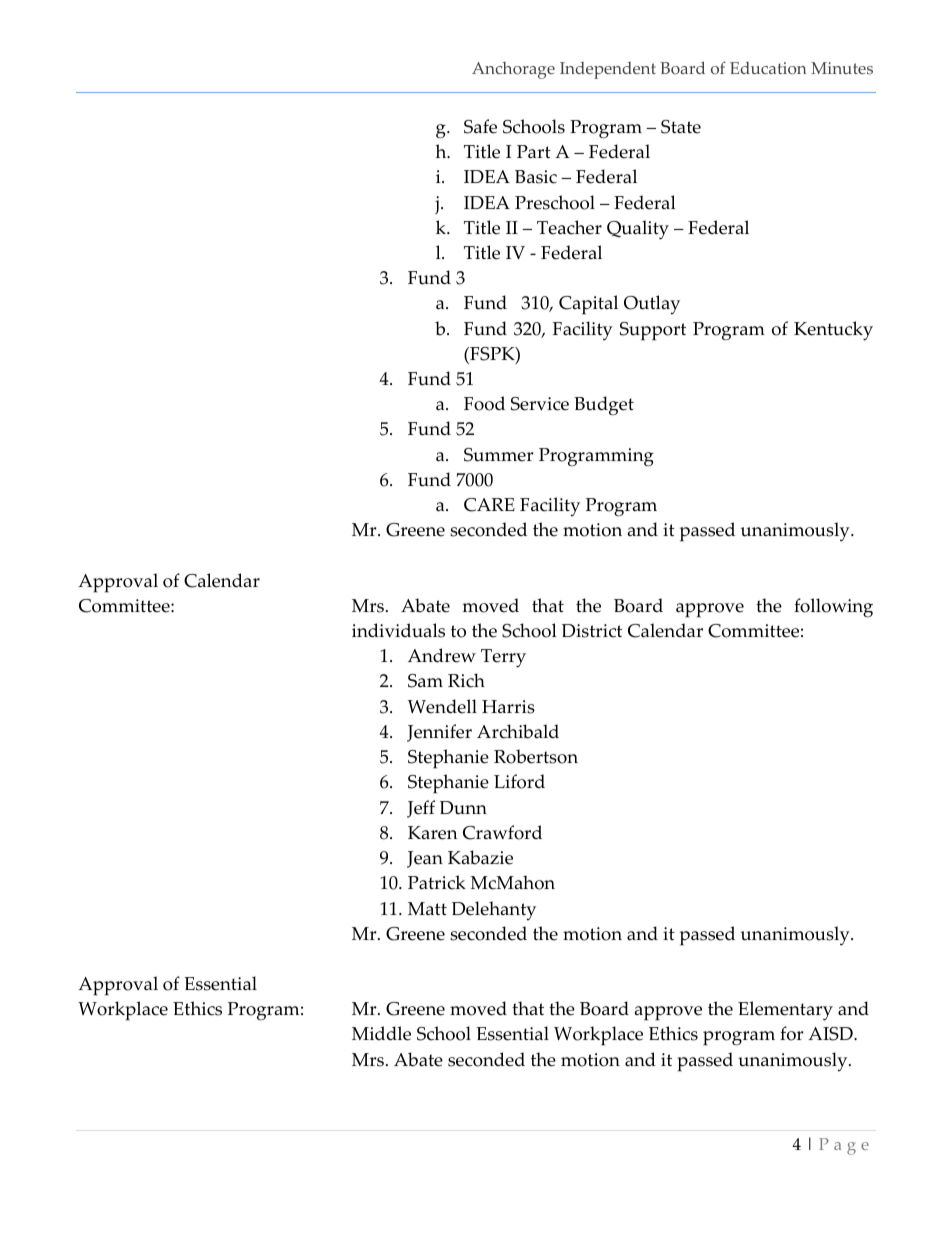 The width and height of the screenshot is (952, 1233). Describe the element at coordinates (833, 331) in the screenshot. I see `Kentucky` at that location.
